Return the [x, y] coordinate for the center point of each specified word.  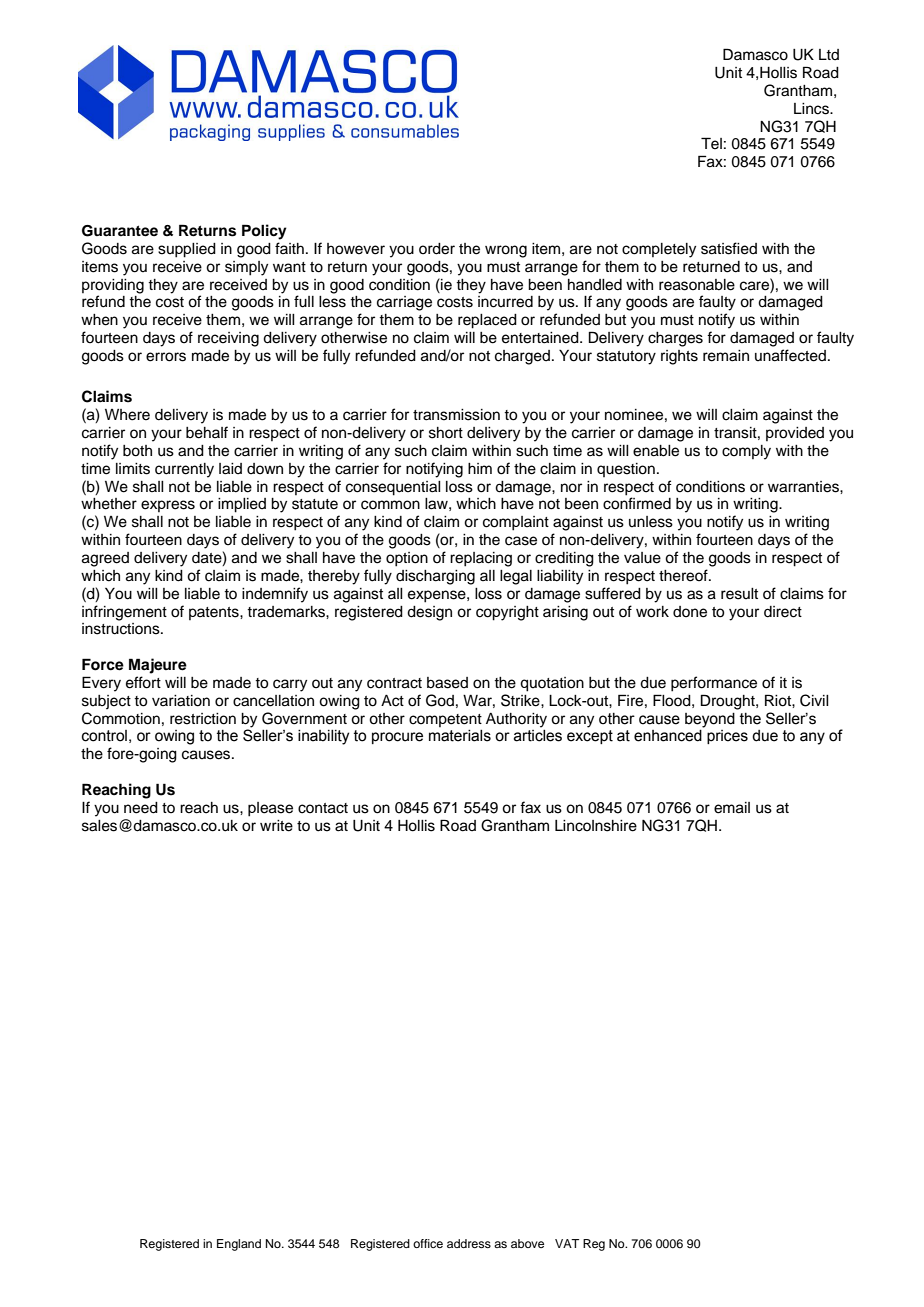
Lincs [812, 109]
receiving [228, 339]
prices [727, 737]
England [239, 1245]
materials [460, 736]
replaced [487, 321]
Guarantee [120, 231]
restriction [203, 719]
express [168, 506]
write [276, 826]
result [739, 594]
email [732, 808]
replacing [481, 559]
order [437, 249]
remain [726, 356]
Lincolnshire [596, 826]
